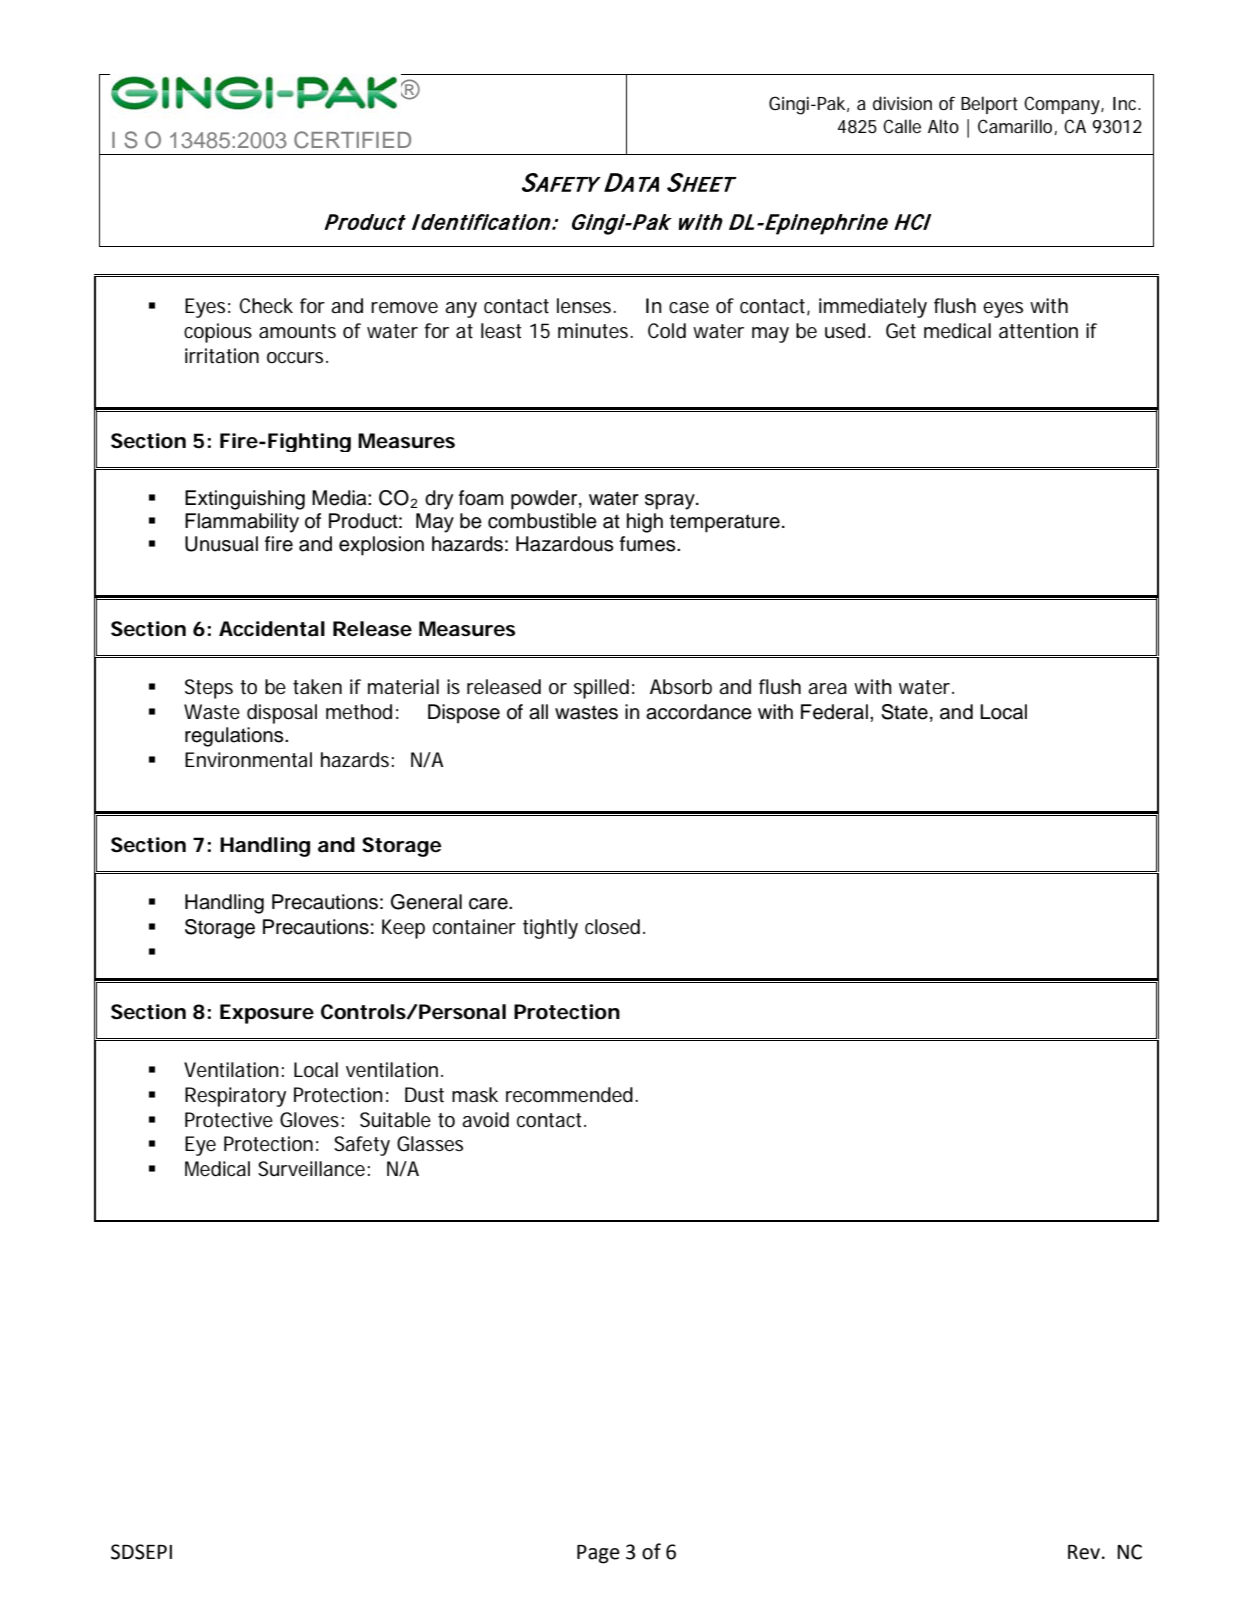  I want to click on Gloves, so click(309, 1120).
